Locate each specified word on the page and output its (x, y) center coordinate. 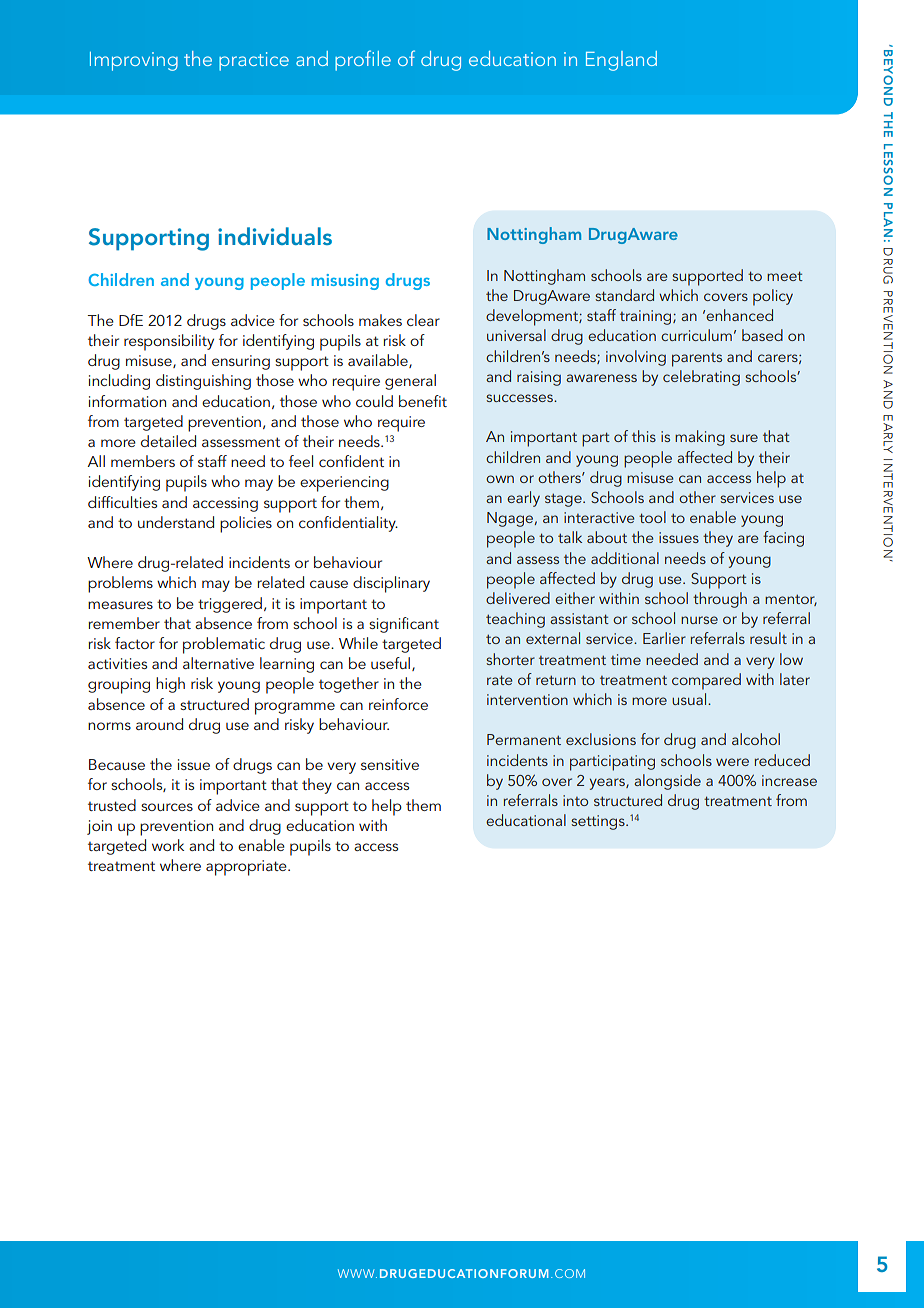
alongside (667, 782)
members (143, 461)
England (621, 61)
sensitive (390, 764)
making (700, 438)
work (168, 845)
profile (363, 60)
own (500, 479)
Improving (134, 61)
